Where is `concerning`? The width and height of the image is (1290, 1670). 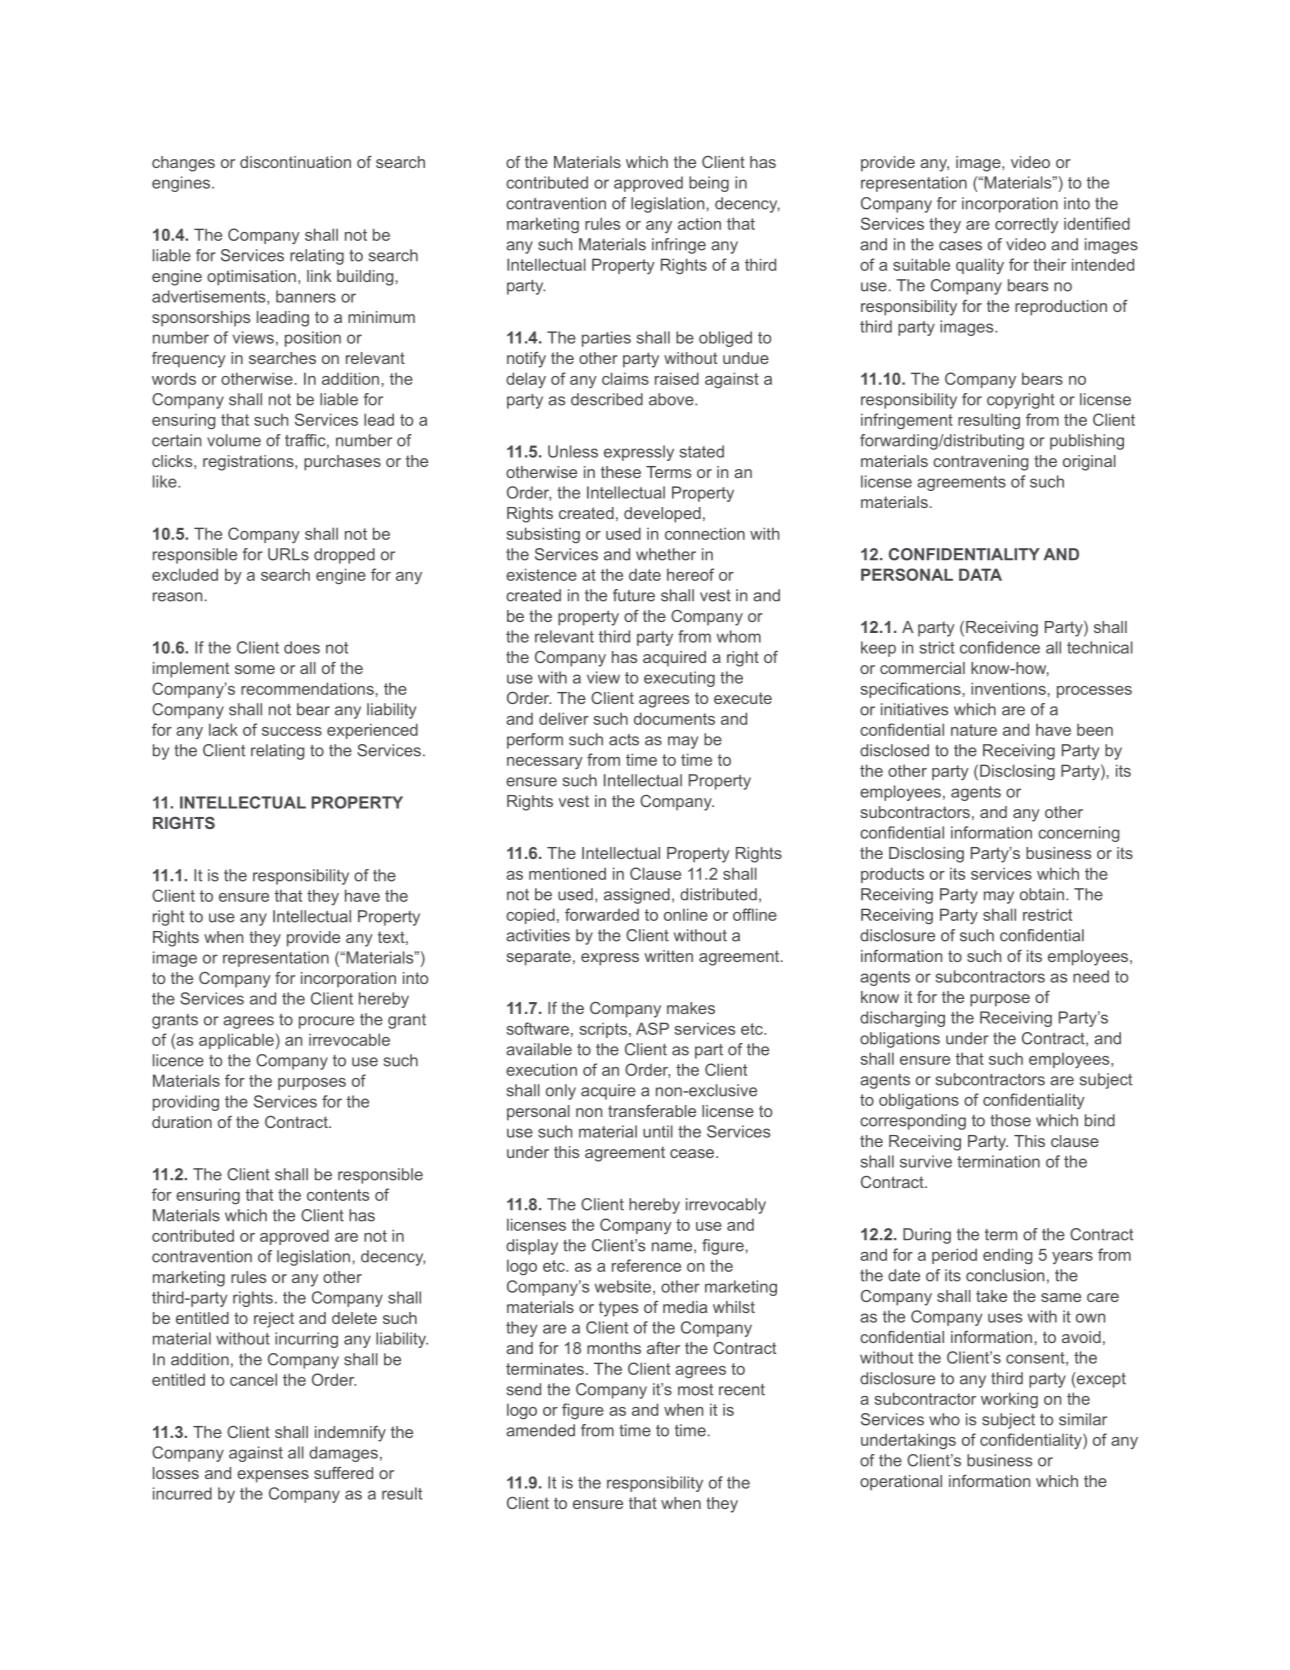
concerning is located at coordinates (1078, 834).
